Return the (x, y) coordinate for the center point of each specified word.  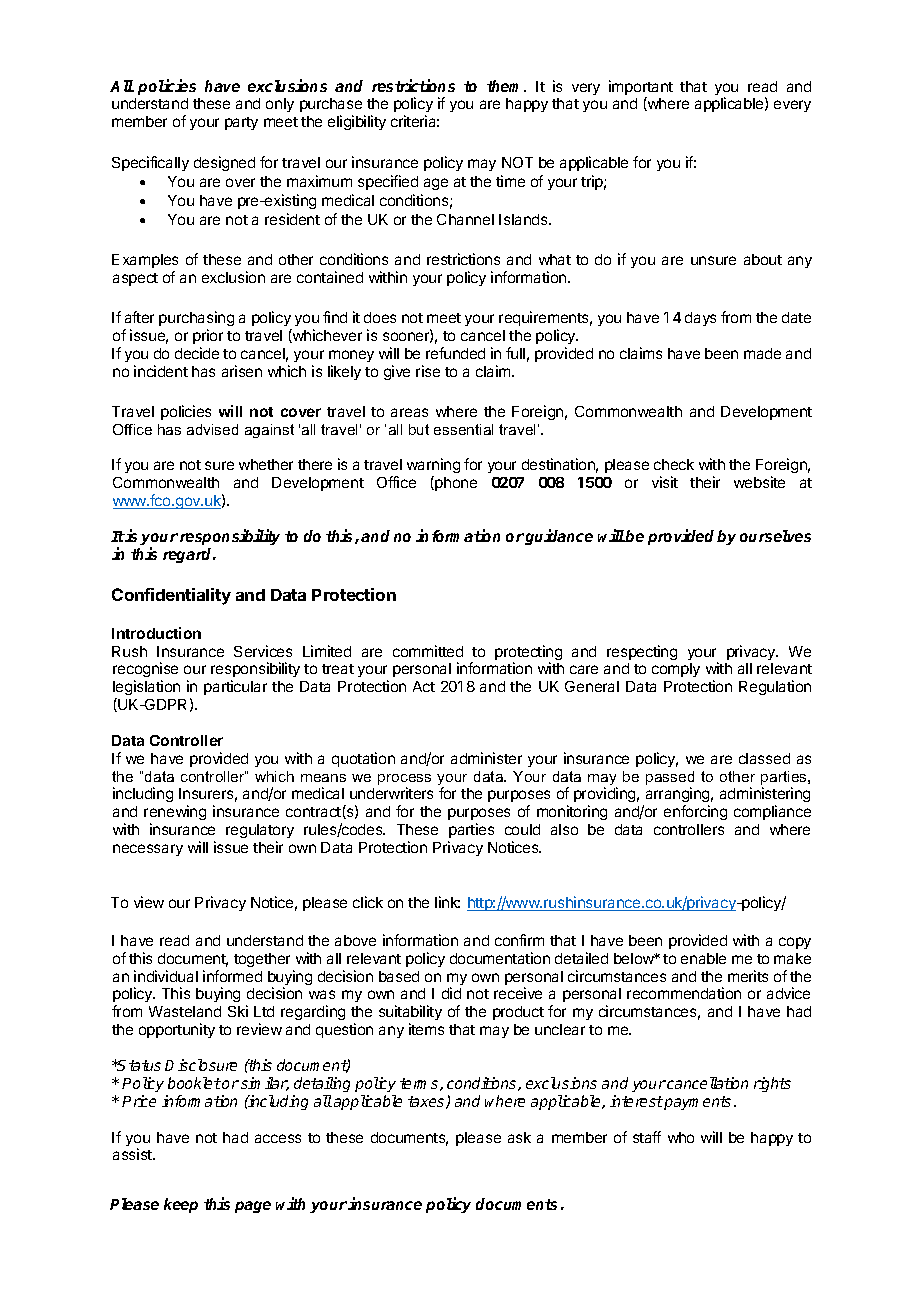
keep (181, 1205)
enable (703, 958)
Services (263, 651)
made (762, 353)
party (241, 123)
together (262, 960)
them (506, 86)
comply (676, 670)
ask (519, 1137)
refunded (455, 353)
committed (428, 651)
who (681, 1137)
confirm (519, 940)
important (641, 89)
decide (197, 353)
